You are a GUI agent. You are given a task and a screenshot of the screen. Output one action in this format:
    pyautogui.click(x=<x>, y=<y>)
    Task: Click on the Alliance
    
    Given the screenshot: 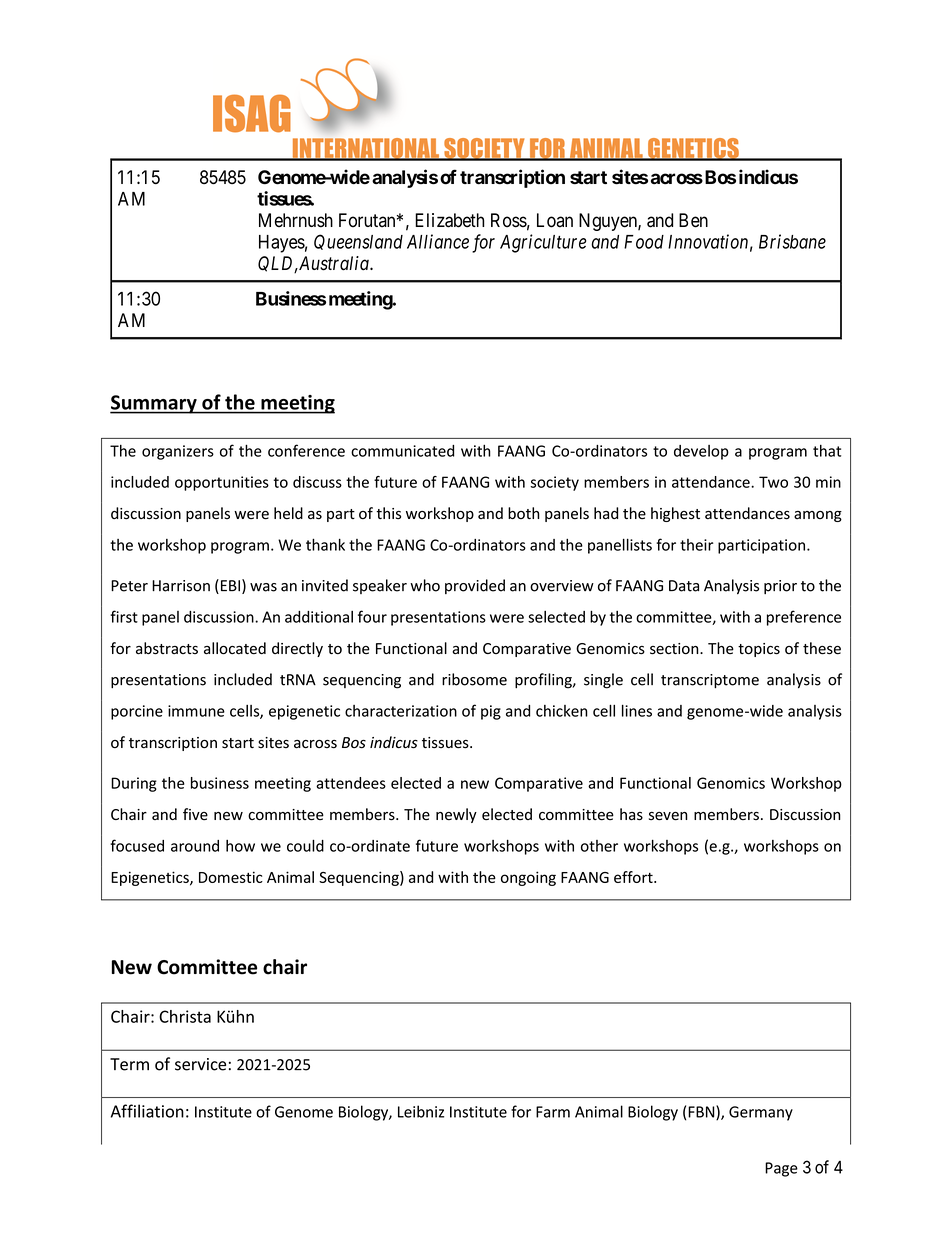 What is the action you would take?
    pyautogui.click(x=438, y=241)
